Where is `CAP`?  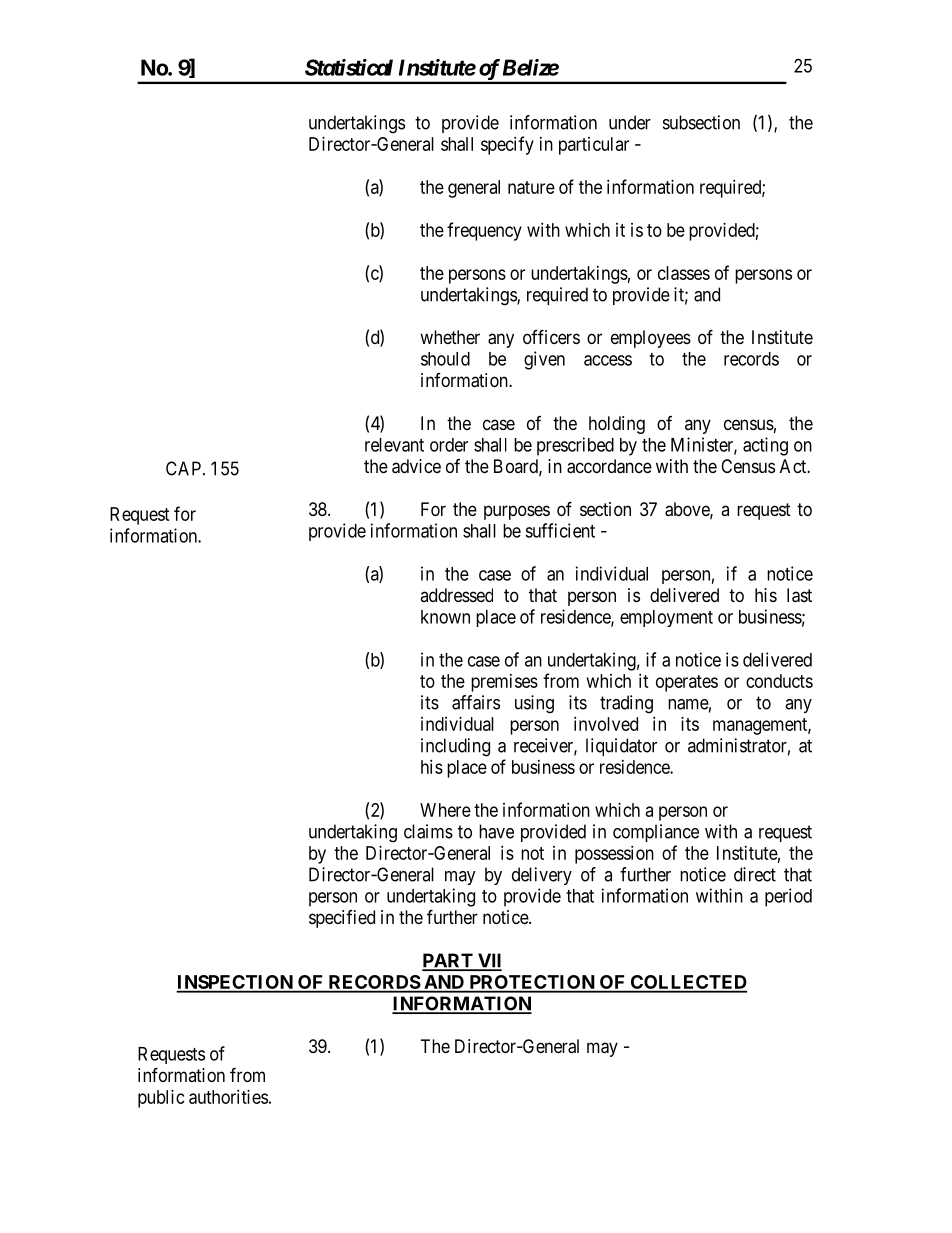
CAP is located at coordinates (185, 468).
